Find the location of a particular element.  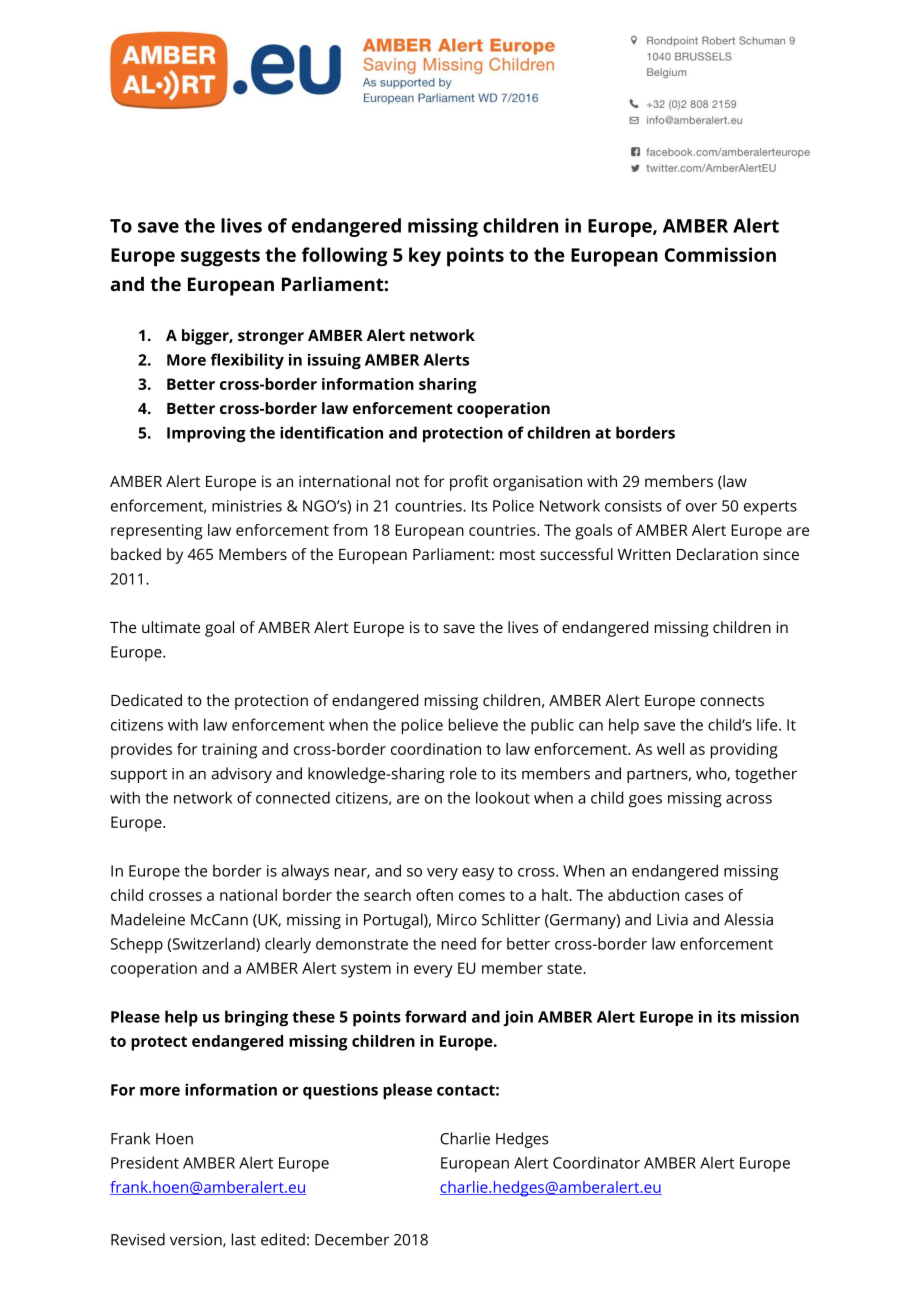

cases is located at coordinates (704, 896).
